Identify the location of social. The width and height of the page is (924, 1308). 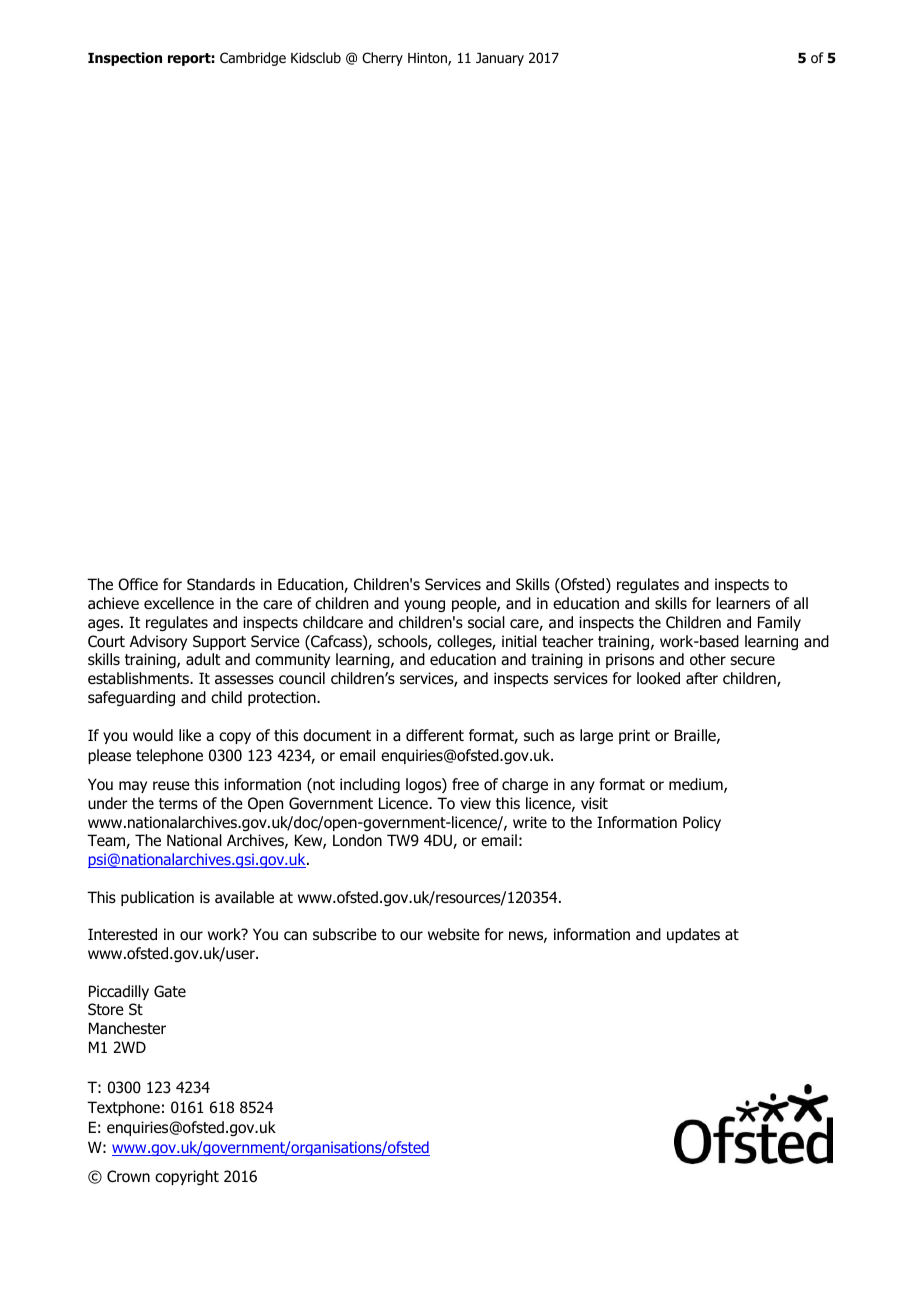
(486, 622).
